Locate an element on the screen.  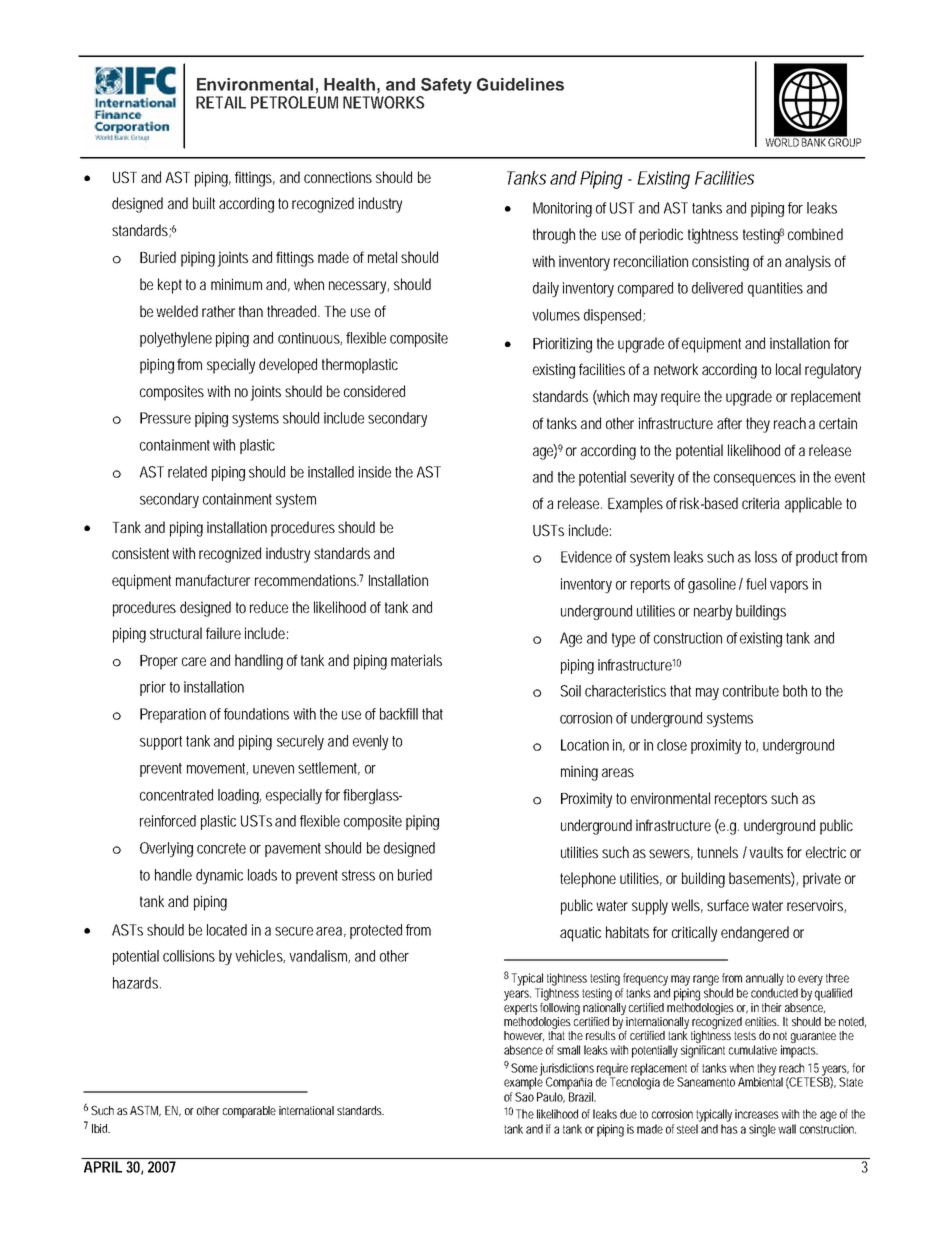
ASTM is located at coordinates (145, 1111).
